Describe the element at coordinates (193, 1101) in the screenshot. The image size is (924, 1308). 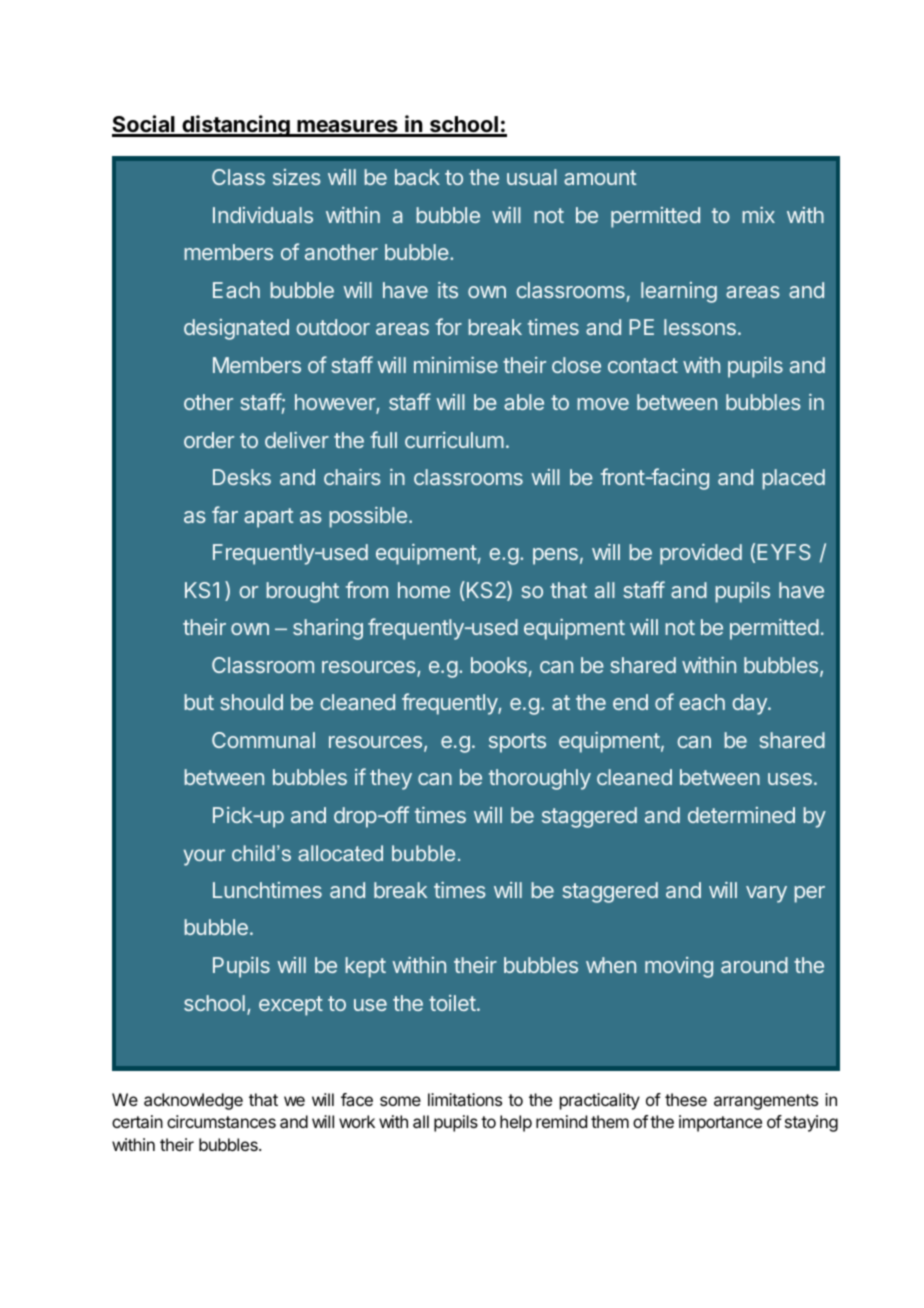
I see `acknowledge` at that location.
